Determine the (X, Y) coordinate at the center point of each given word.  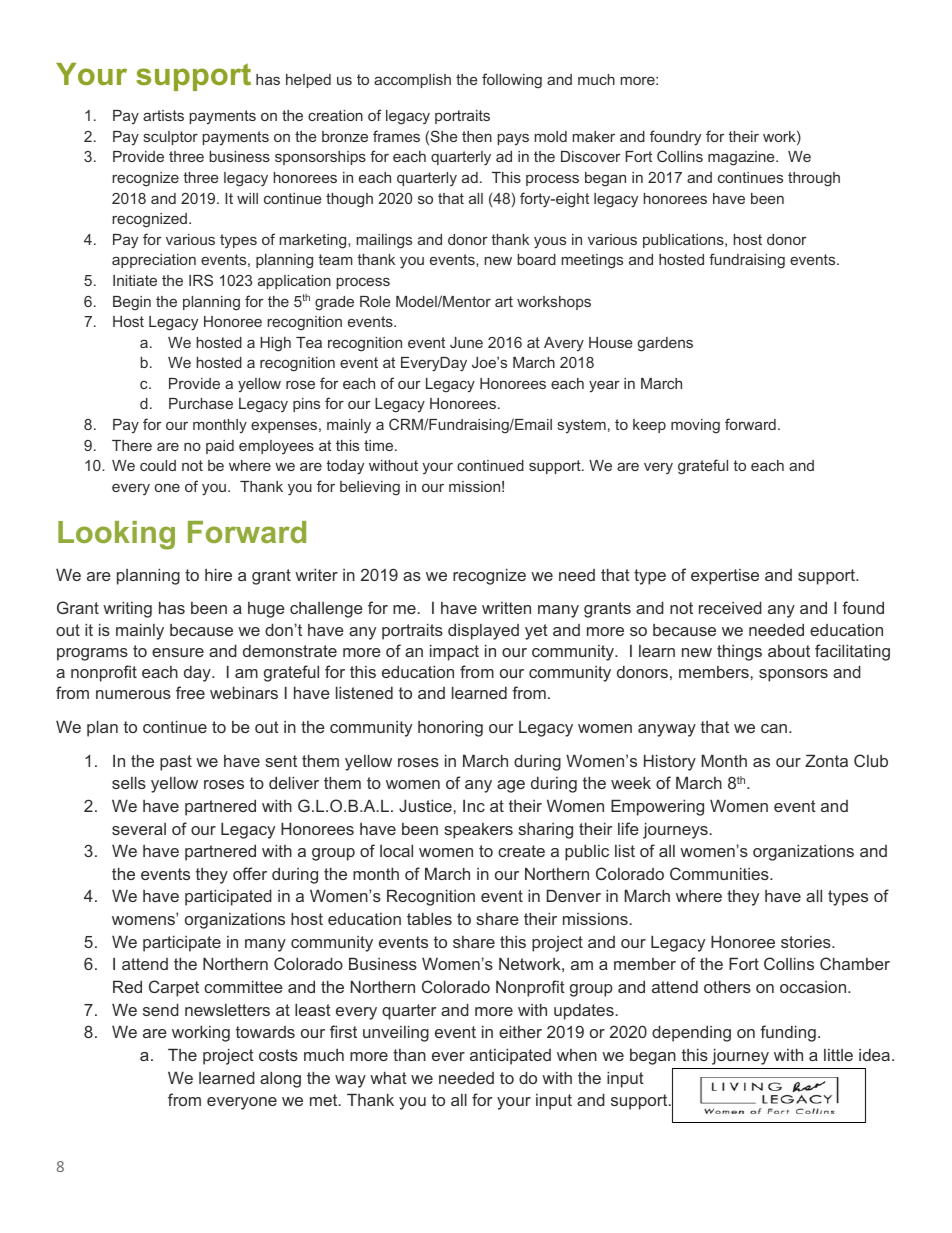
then (477, 136)
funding (788, 1033)
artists (163, 115)
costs (278, 1055)
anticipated (510, 1056)
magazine (742, 158)
